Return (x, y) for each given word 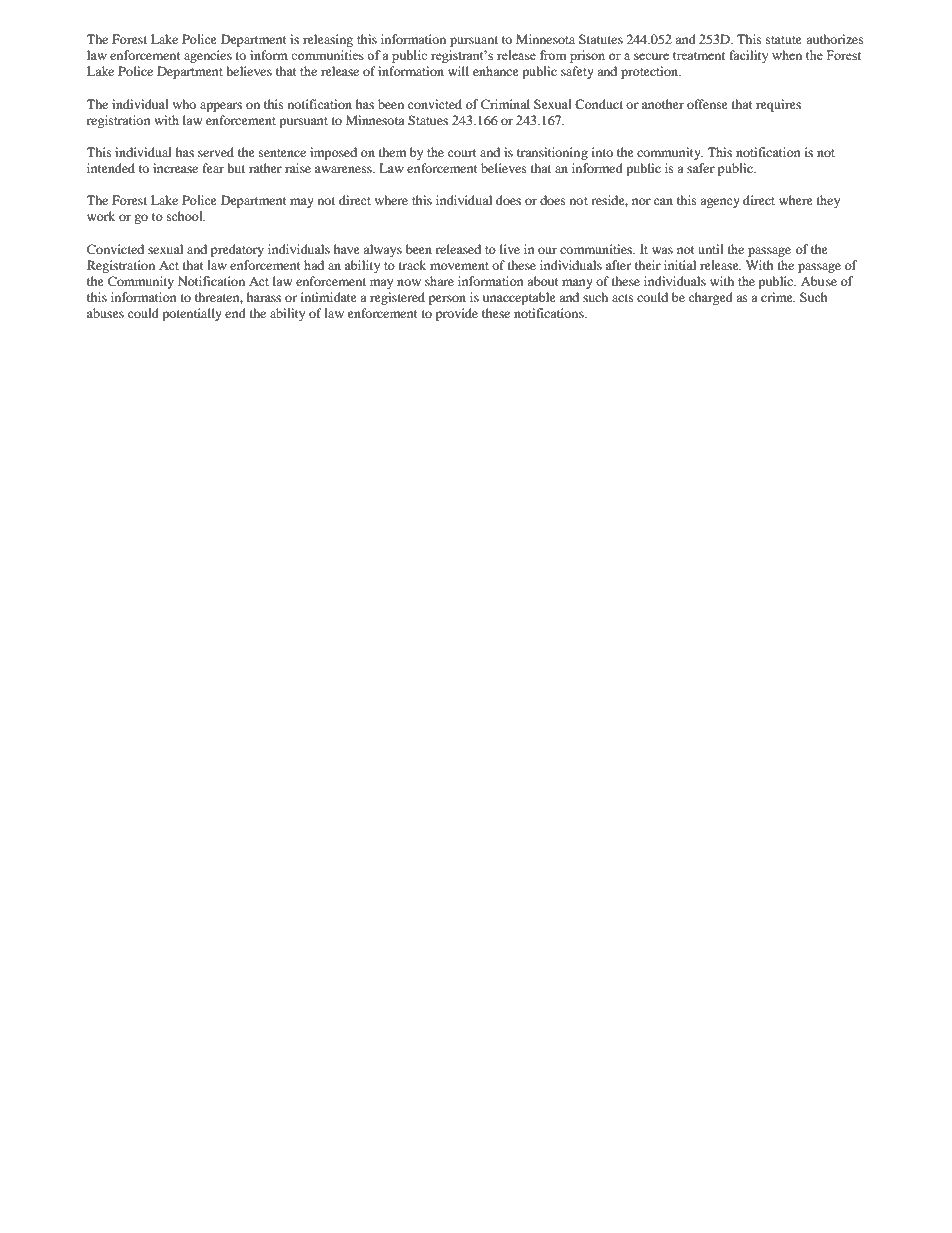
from (553, 55)
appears (221, 107)
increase (175, 168)
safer (701, 168)
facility (749, 56)
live (510, 249)
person (447, 300)
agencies (208, 56)
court (462, 153)
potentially (192, 314)
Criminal (505, 104)
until (711, 249)
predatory (237, 250)
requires (778, 105)
